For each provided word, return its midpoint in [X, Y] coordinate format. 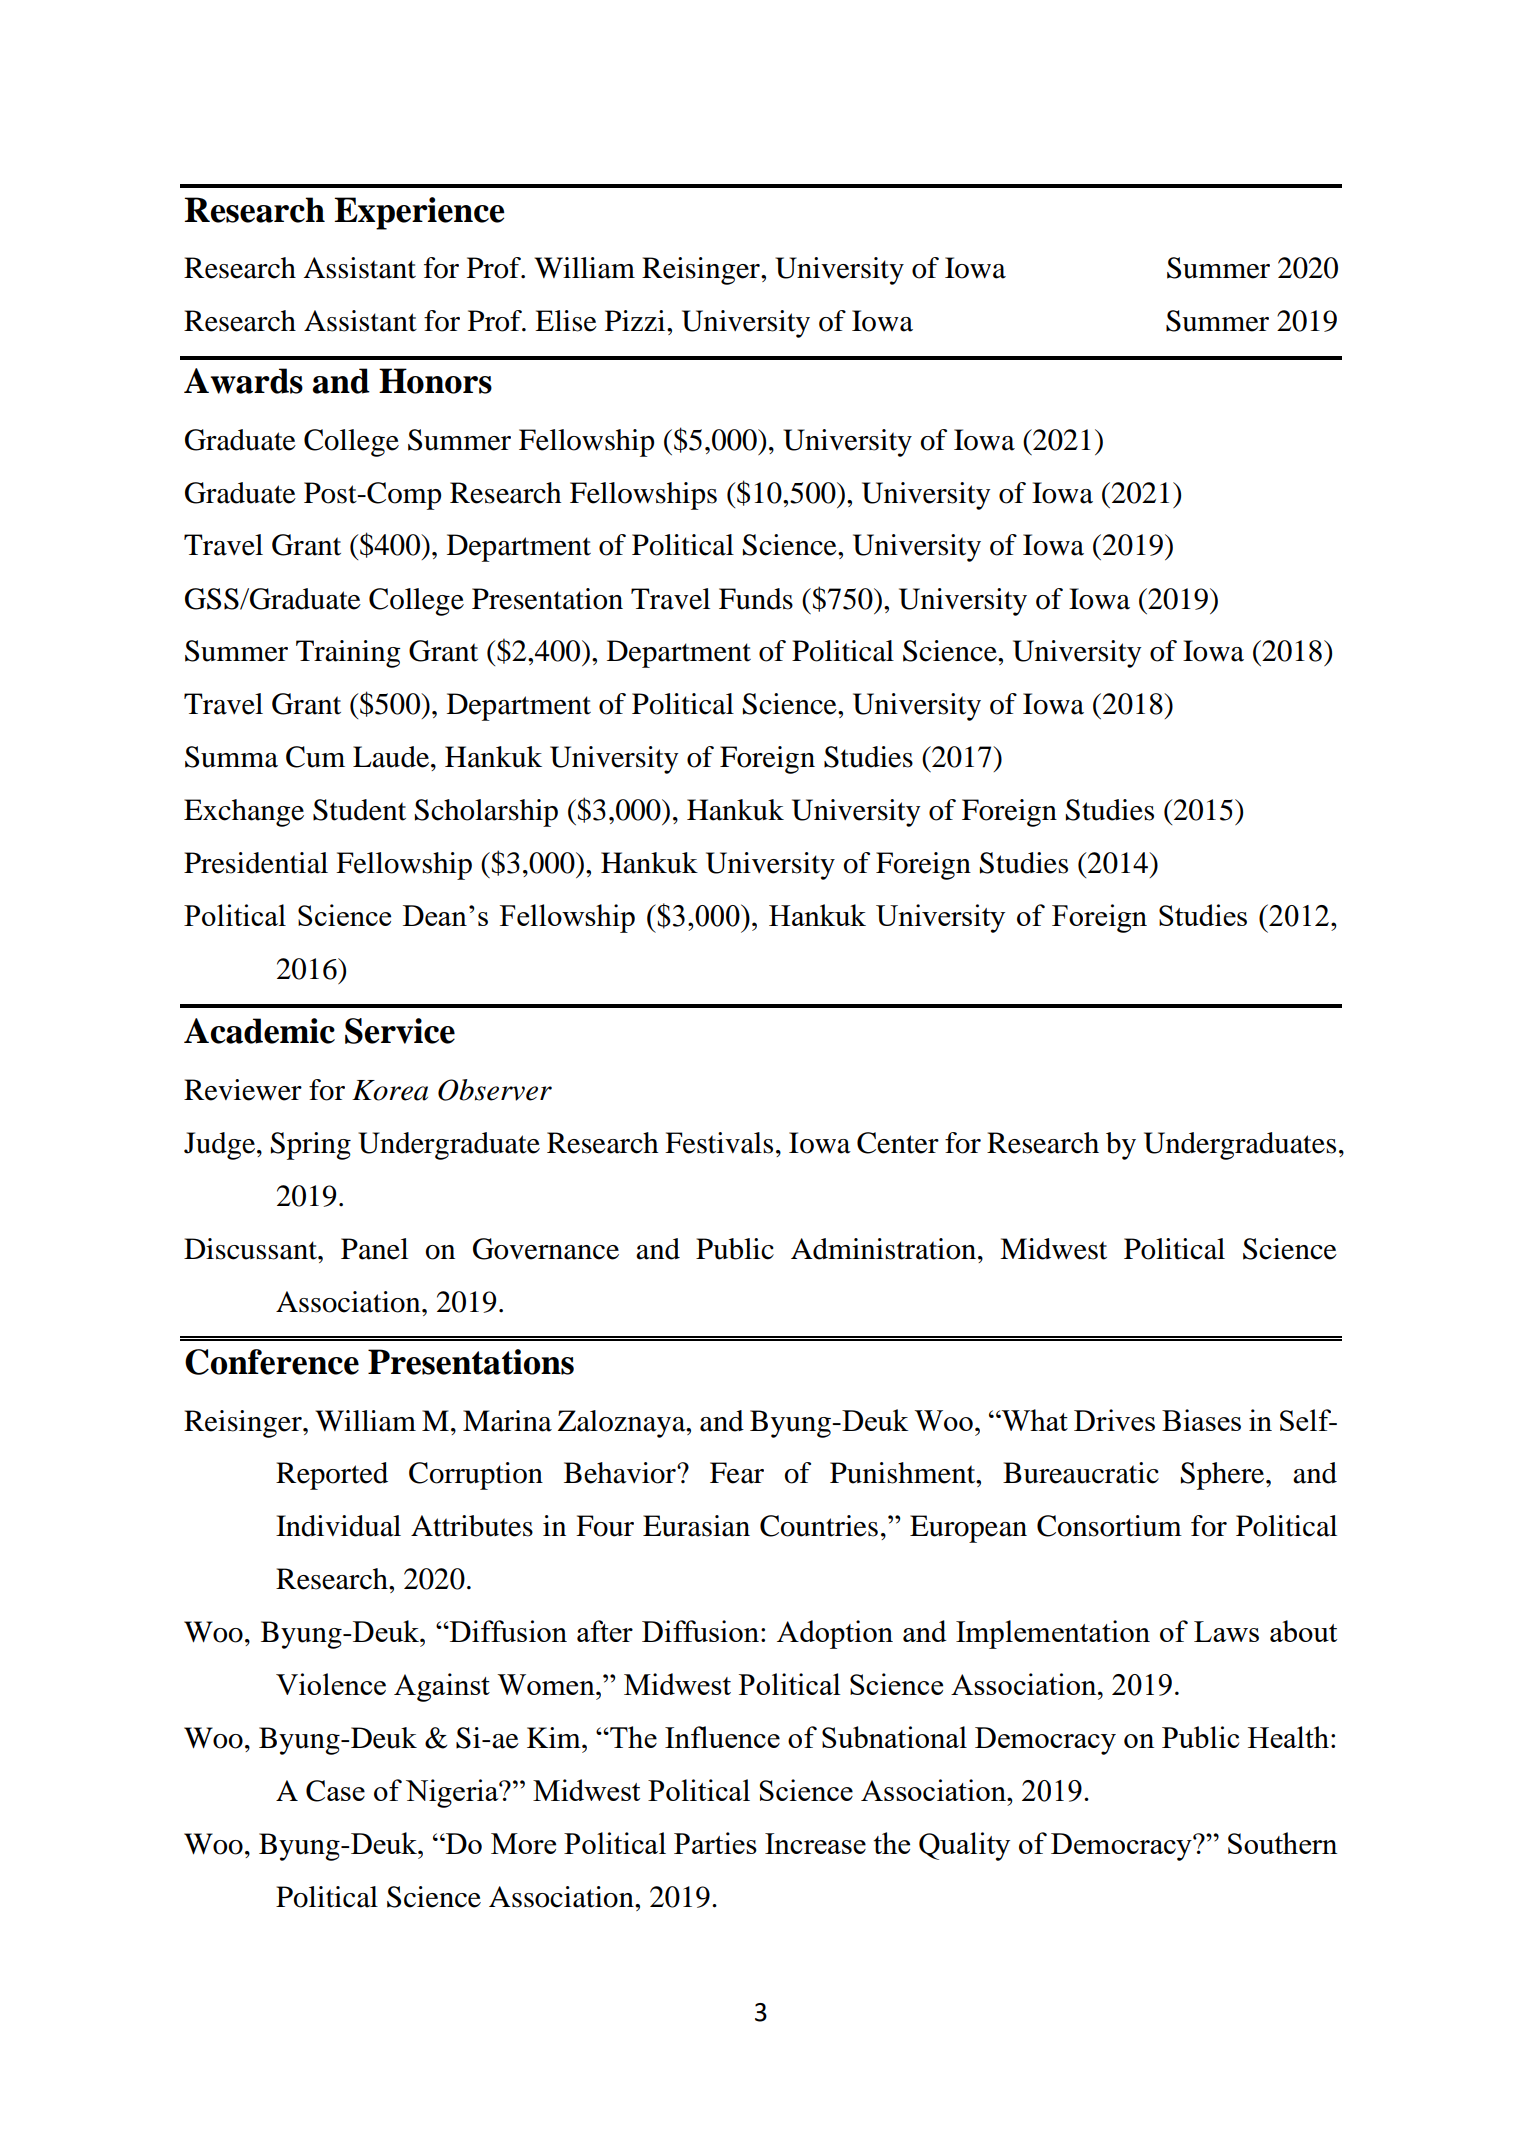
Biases [1201, 1420]
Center [898, 1143]
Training [348, 654]
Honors [435, 381]
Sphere [1224, 1476]
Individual [338, 1526]
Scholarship [486, 813]
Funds [756, 599]
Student [359, 810]
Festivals [719, 1143]
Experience [419, 213]
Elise [566, 321]
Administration [885, 1249]
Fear [737, 1473]
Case [335, 1791]
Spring [311, 1146]
